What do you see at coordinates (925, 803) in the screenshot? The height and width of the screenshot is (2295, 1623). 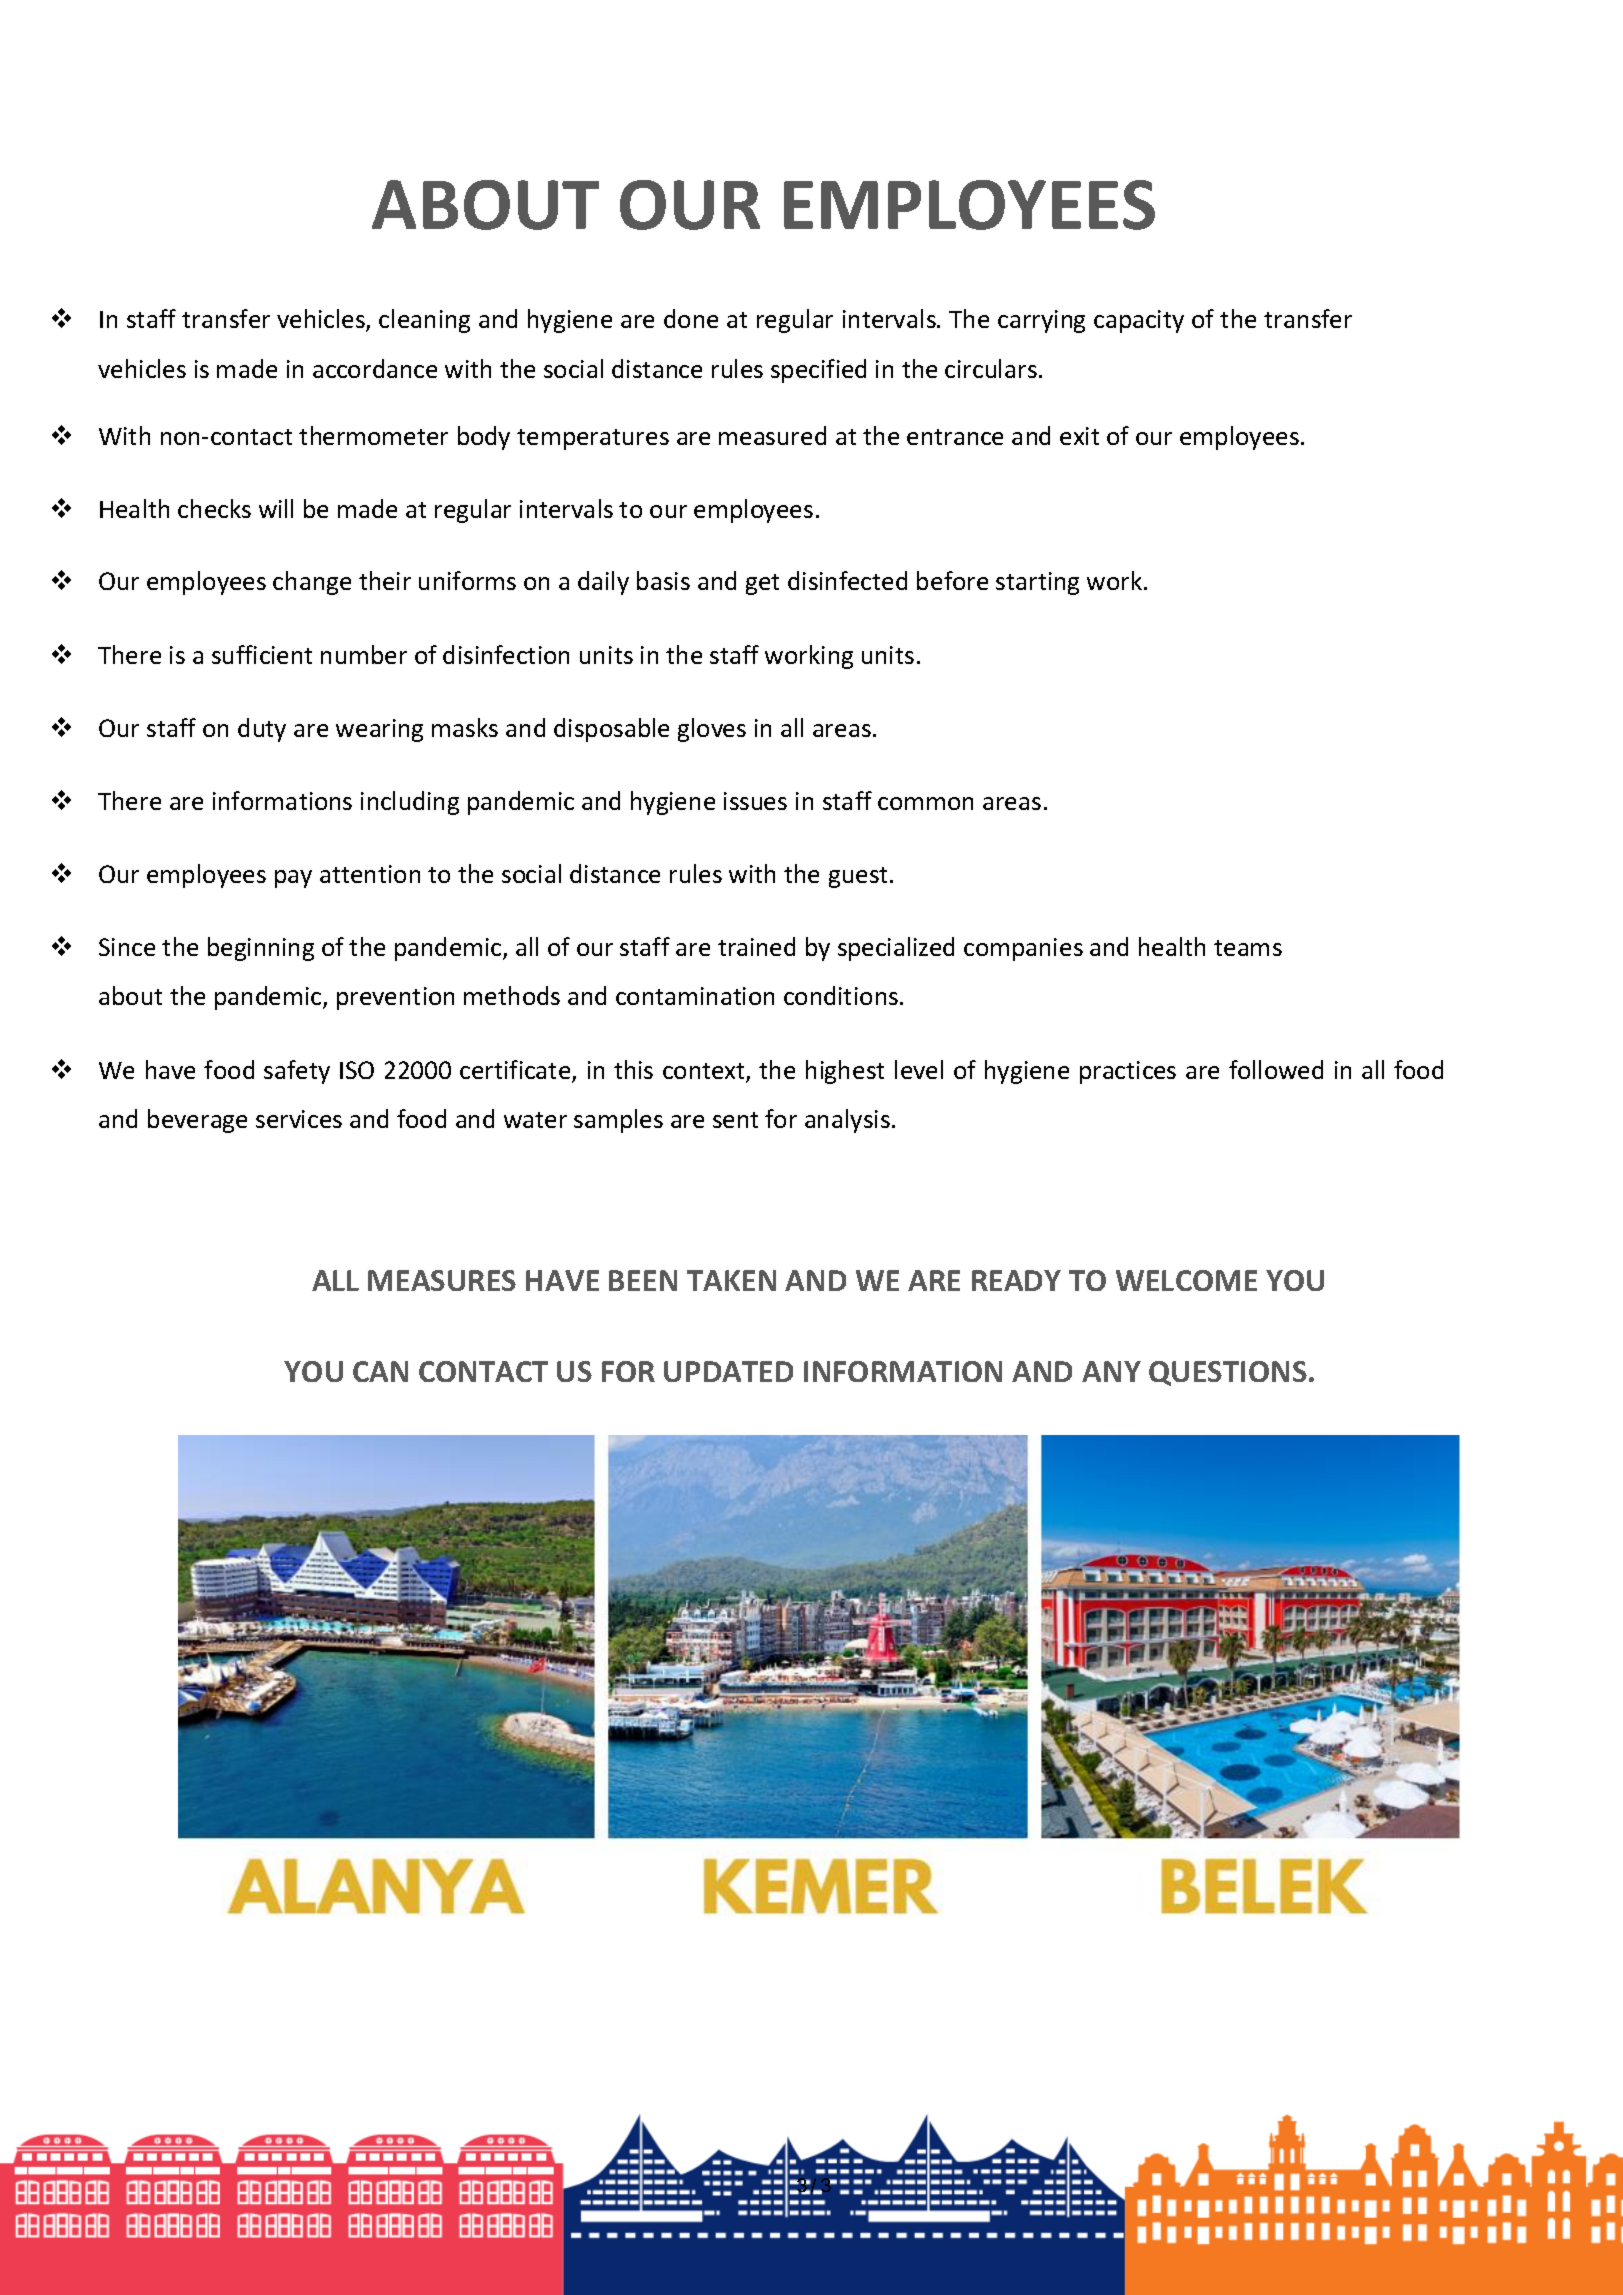 I see `common` at bounding box center [925, 803].
